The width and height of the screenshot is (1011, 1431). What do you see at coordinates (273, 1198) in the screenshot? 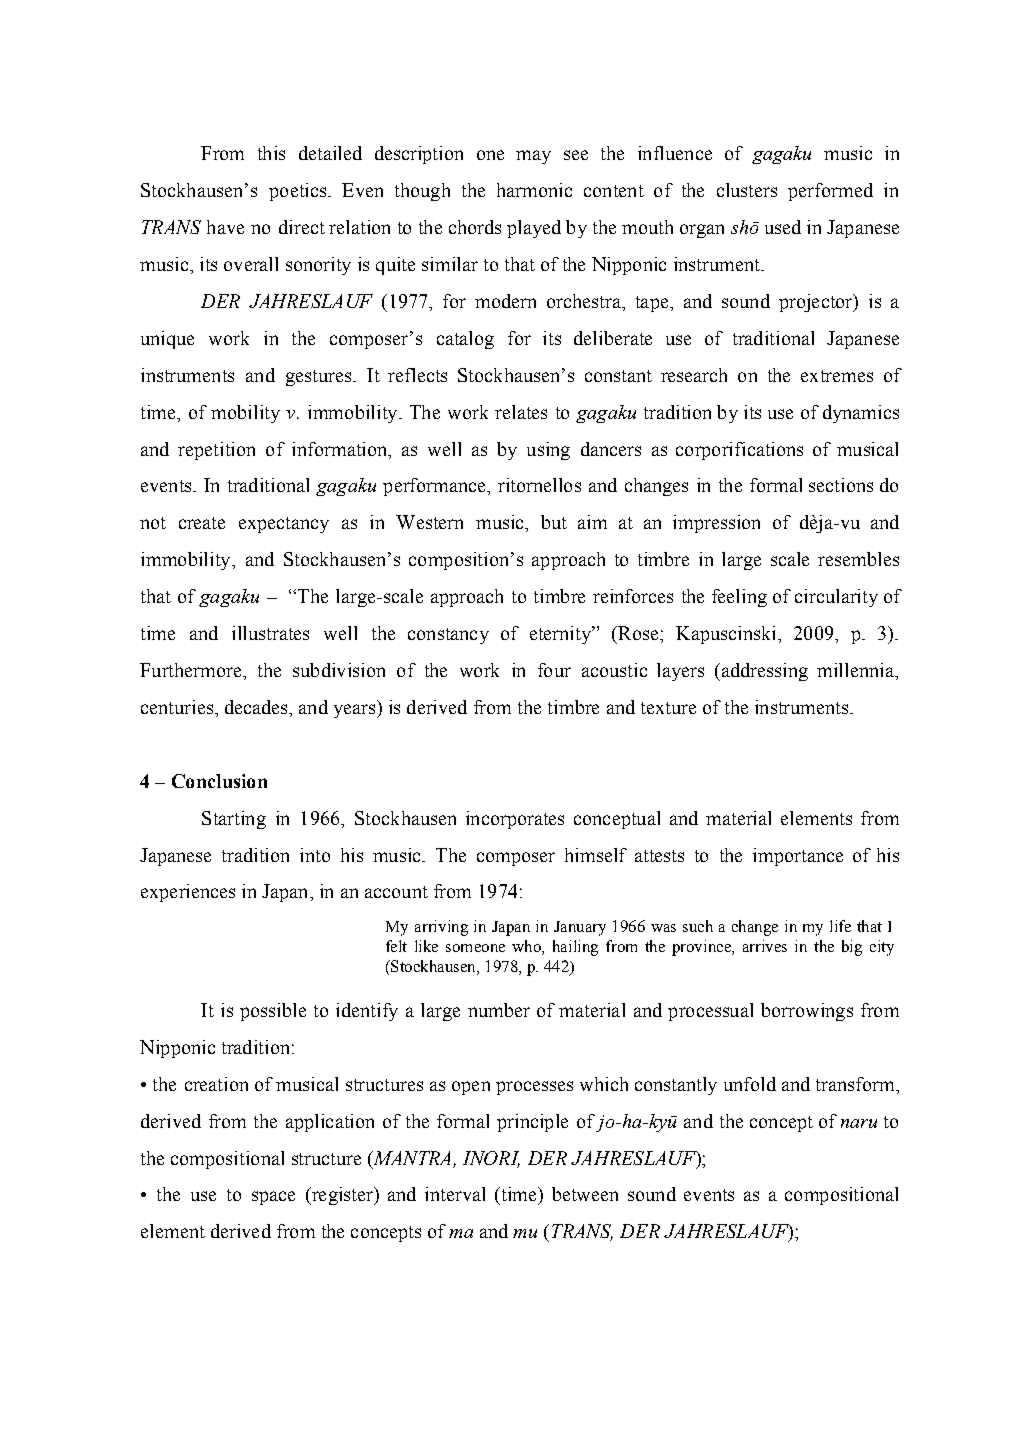
I see `space` at bounding box center [273, 1198].
